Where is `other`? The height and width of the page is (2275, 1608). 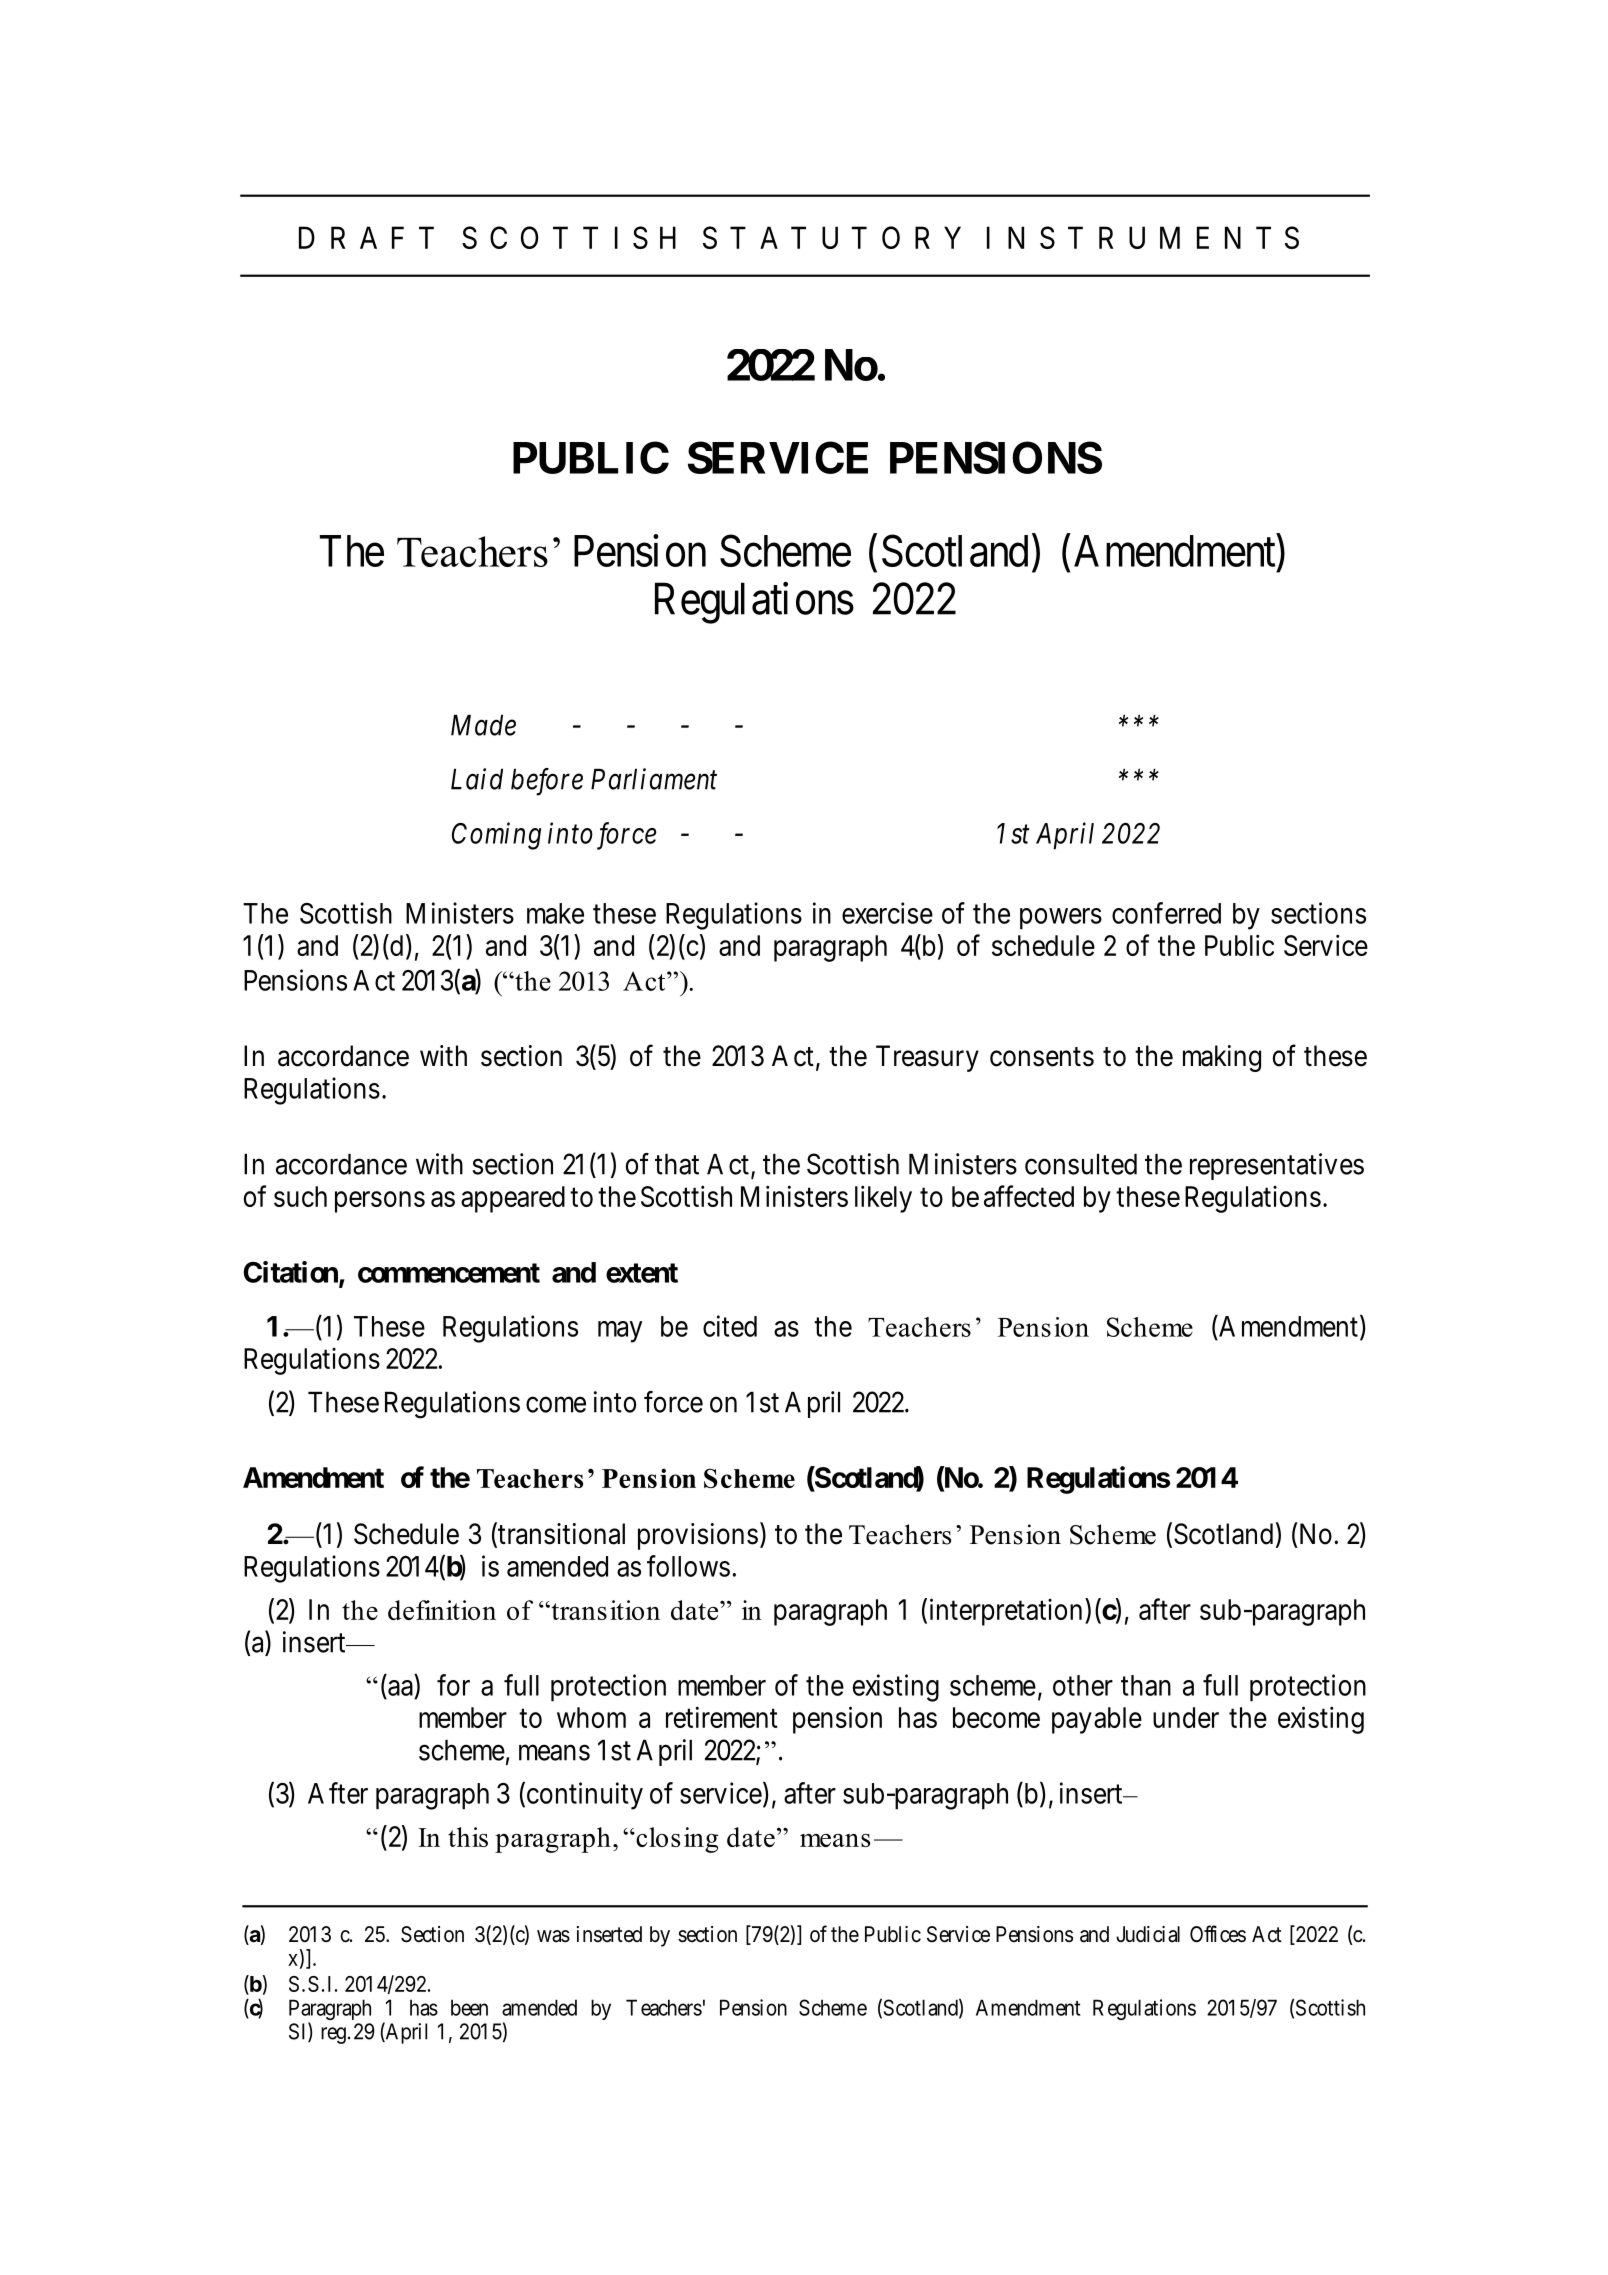
other is located at coordinates (1083, 1685).
